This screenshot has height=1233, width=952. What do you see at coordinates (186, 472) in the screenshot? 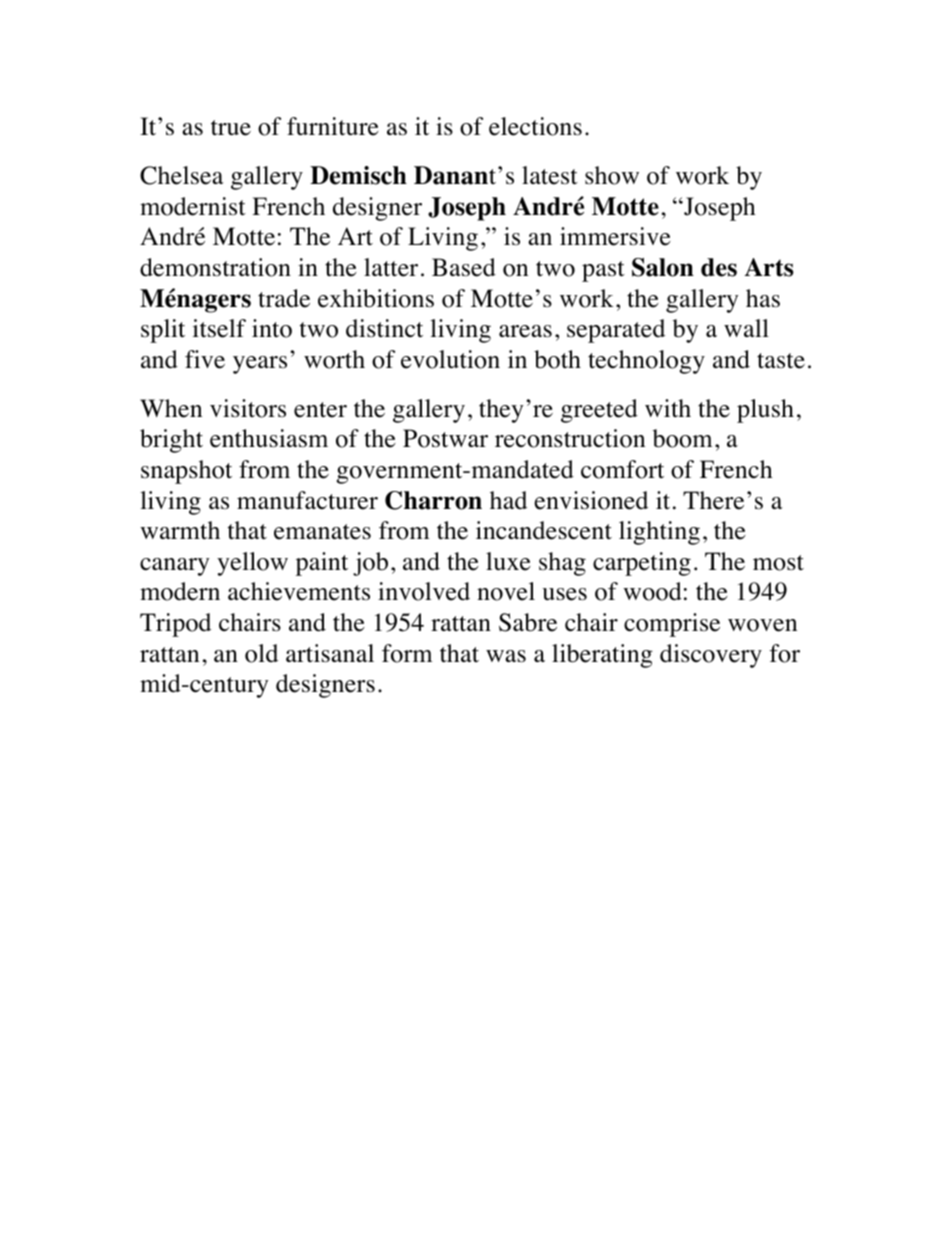
I see `snapshot` at bounding box center [186, 472].
